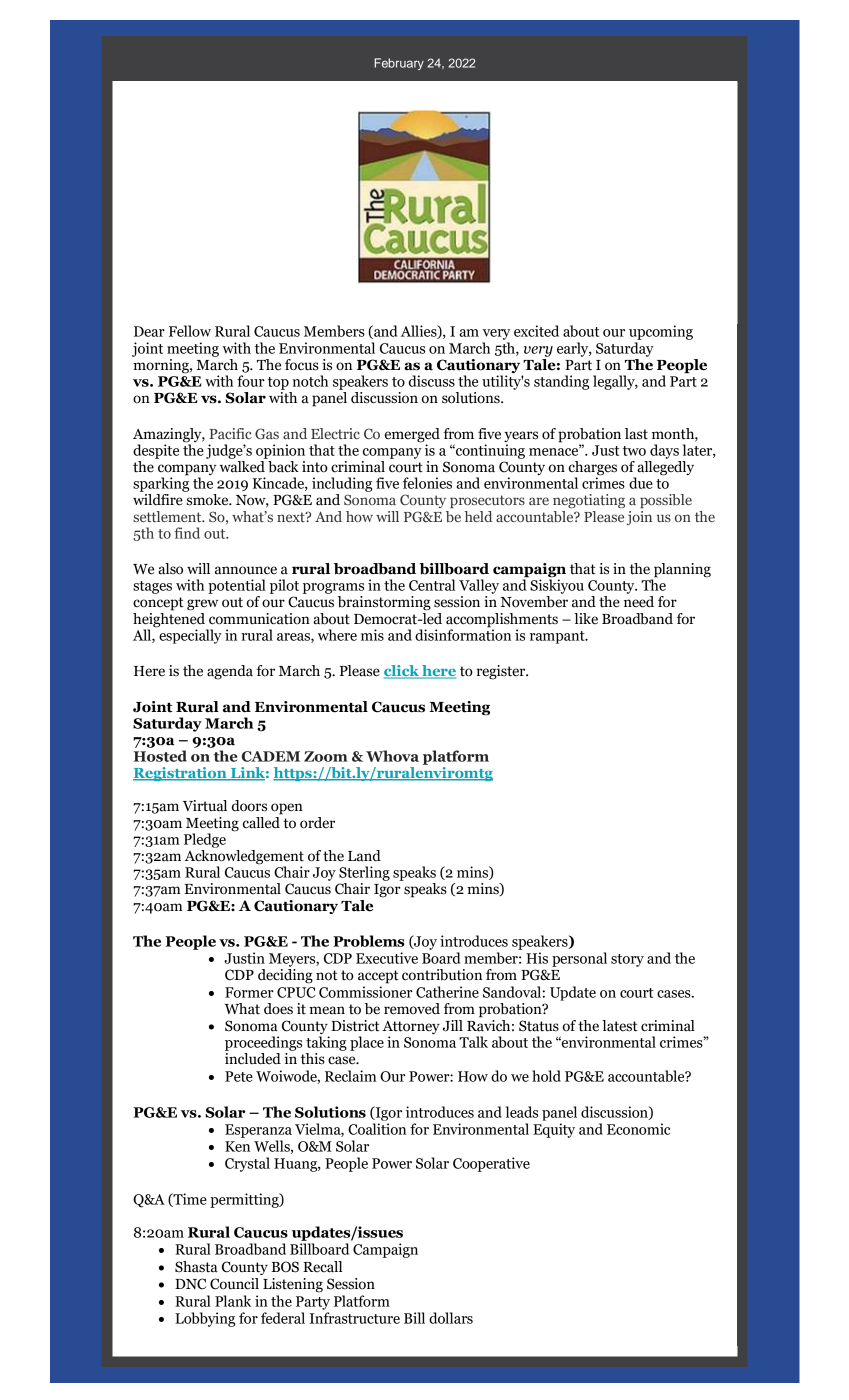  I want to click on emerged, so click(412, 435).
